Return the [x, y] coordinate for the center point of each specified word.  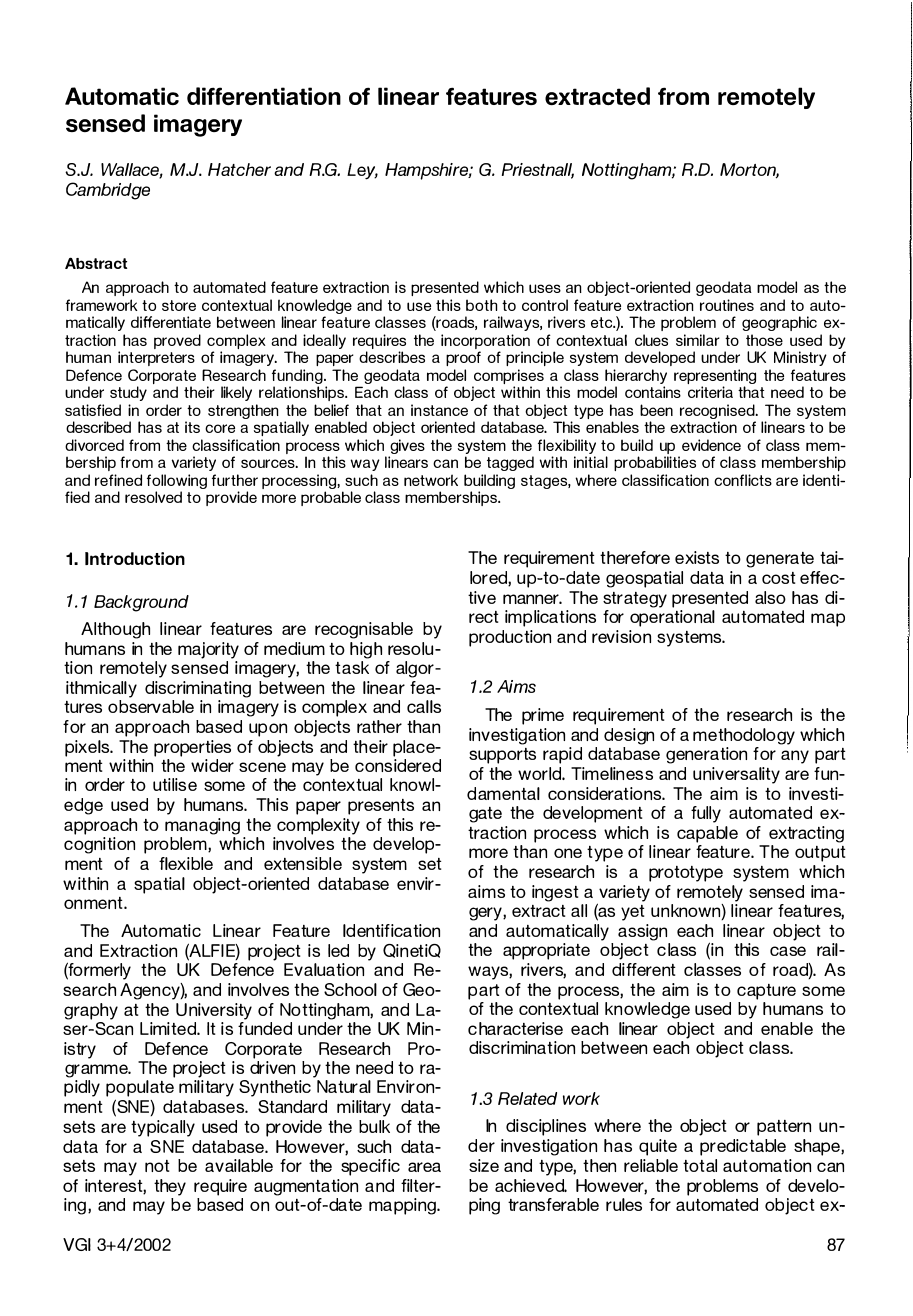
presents [381, 807]
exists [697, 557]
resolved [153, 497]
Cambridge [108, 191]
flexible [186, 863]
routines [727, 305]
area [424, 1167]
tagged [510, 463]
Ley [362, 171]
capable [707, 834]
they [170, 1187]
